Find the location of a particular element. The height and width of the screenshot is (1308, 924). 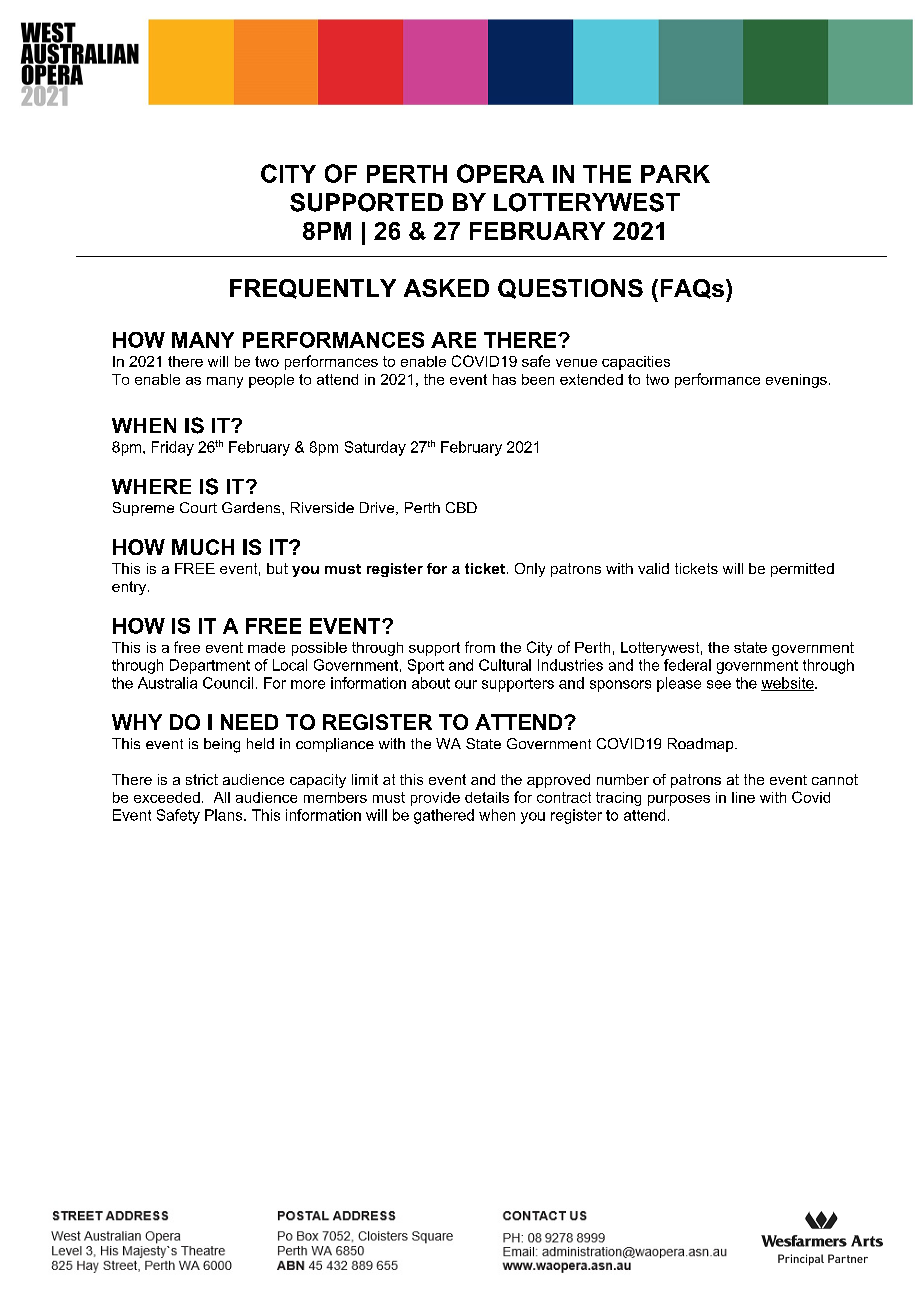

OPERA is located at coordinates (500, 173).
